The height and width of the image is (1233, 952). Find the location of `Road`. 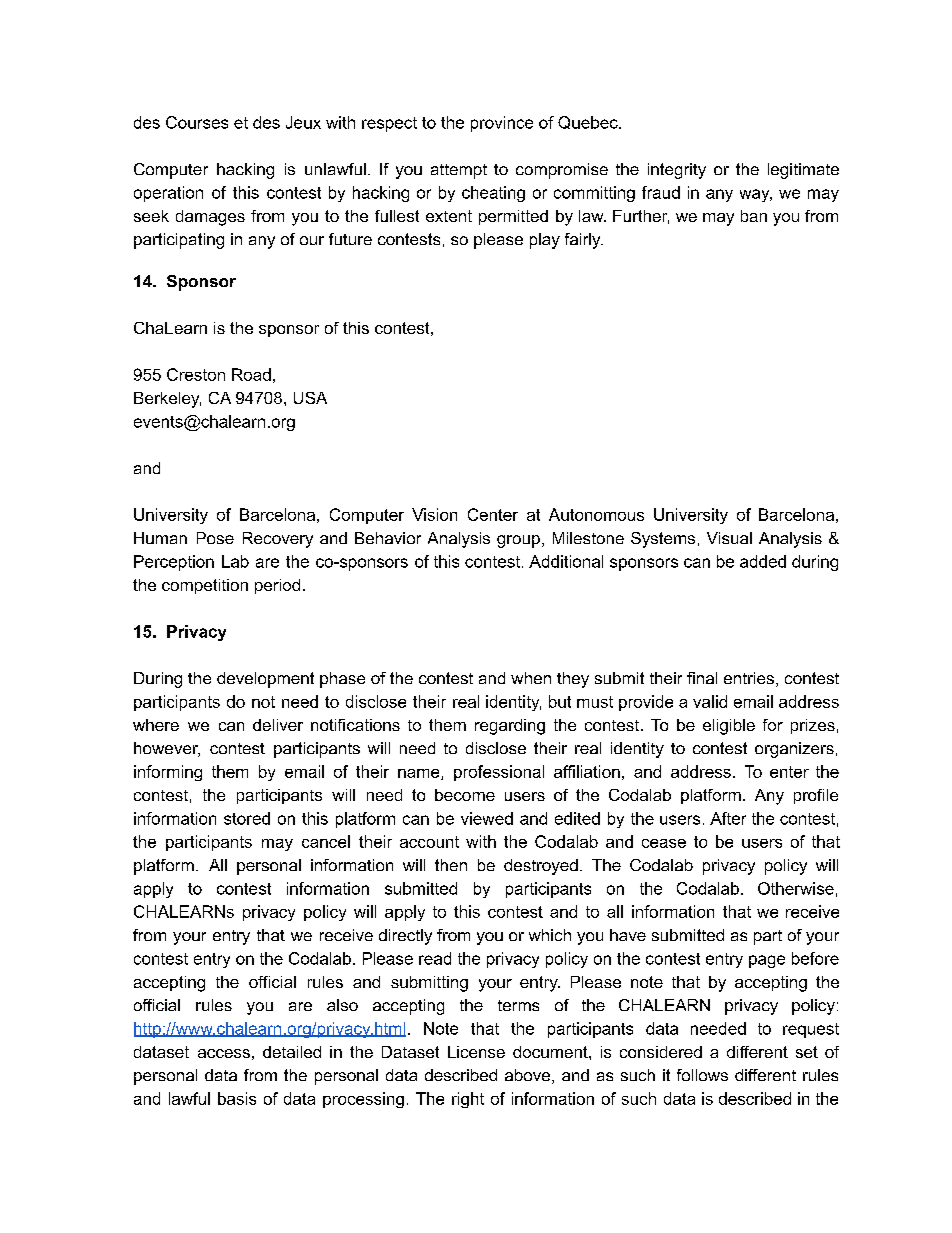

Road is located at coordinates (251, 374).
